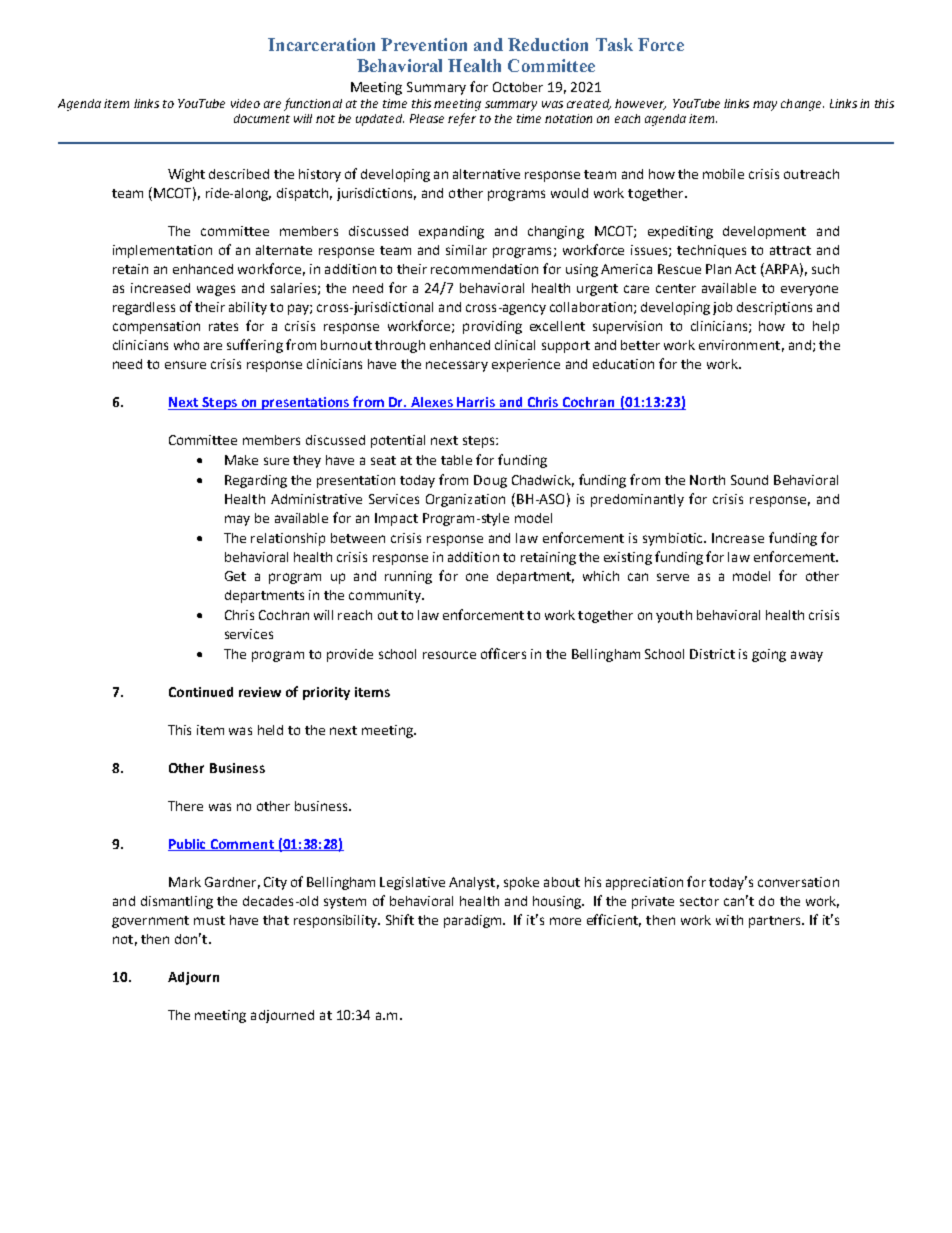  What do you see at coordinates (492, 327) in the screenshot?
I see `providing` at bounding box center [492, 327].
